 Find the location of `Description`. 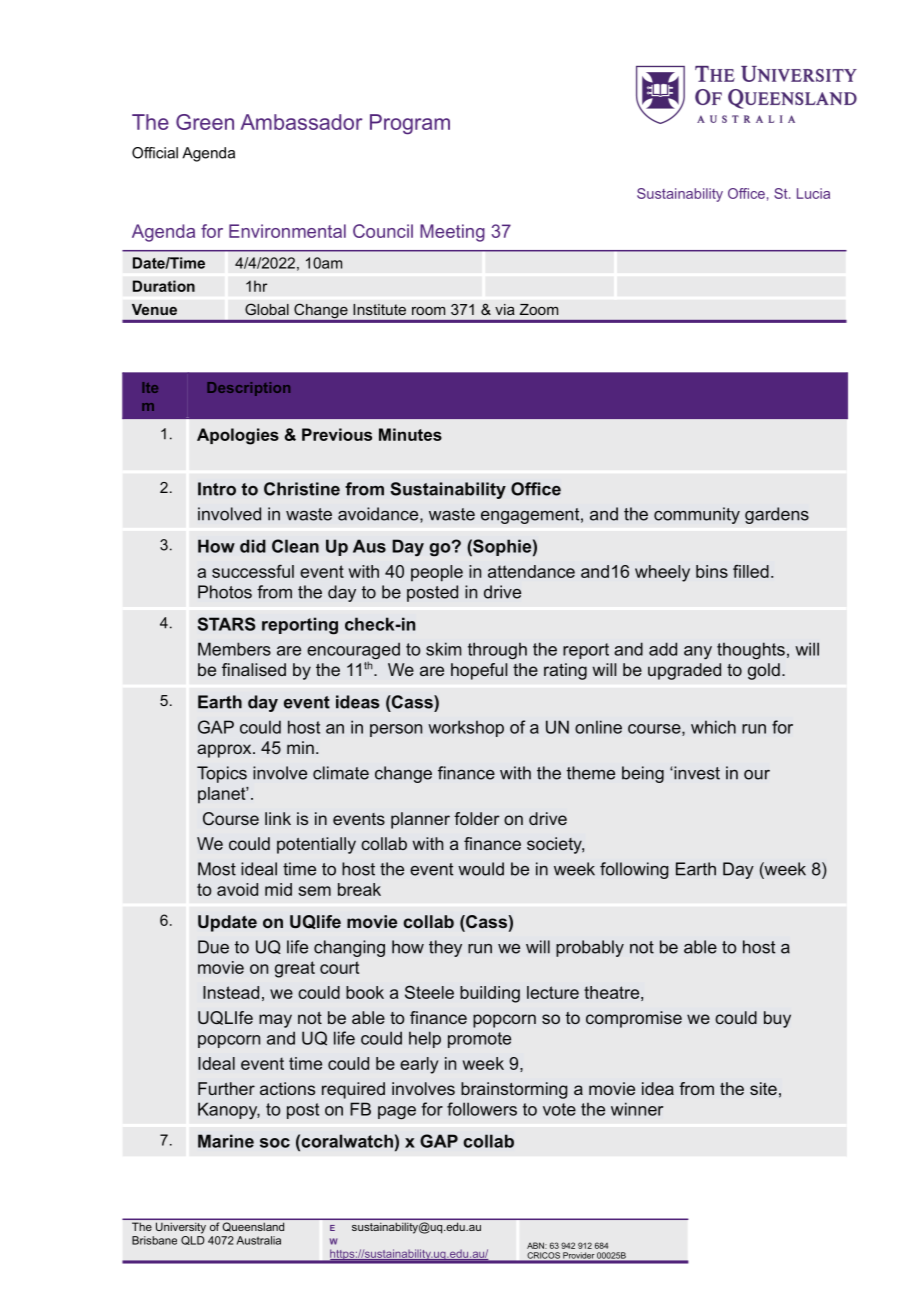

Description is located at coordinates (248, 389).
